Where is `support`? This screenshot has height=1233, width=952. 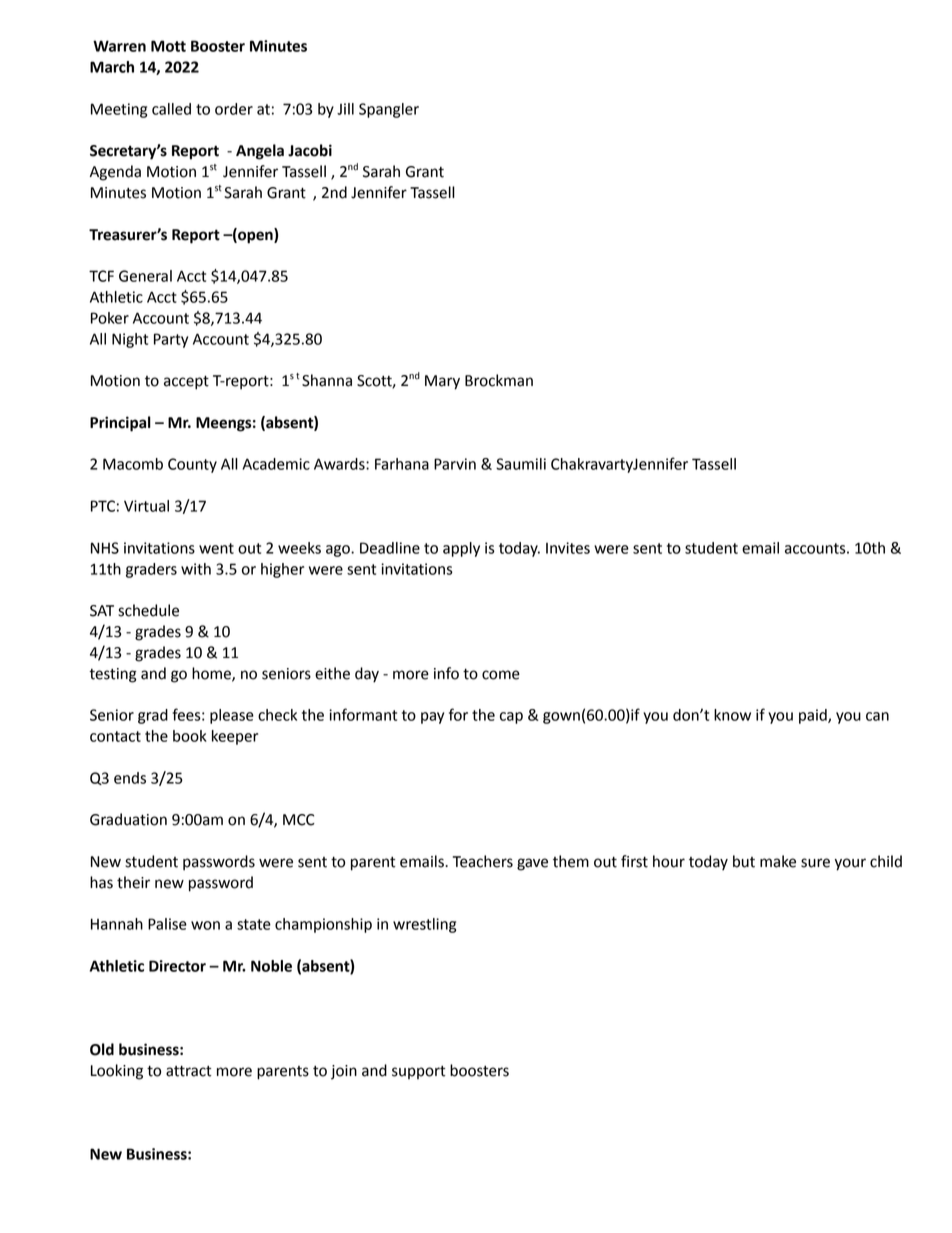 support is located at coordinates (419, 1072).
